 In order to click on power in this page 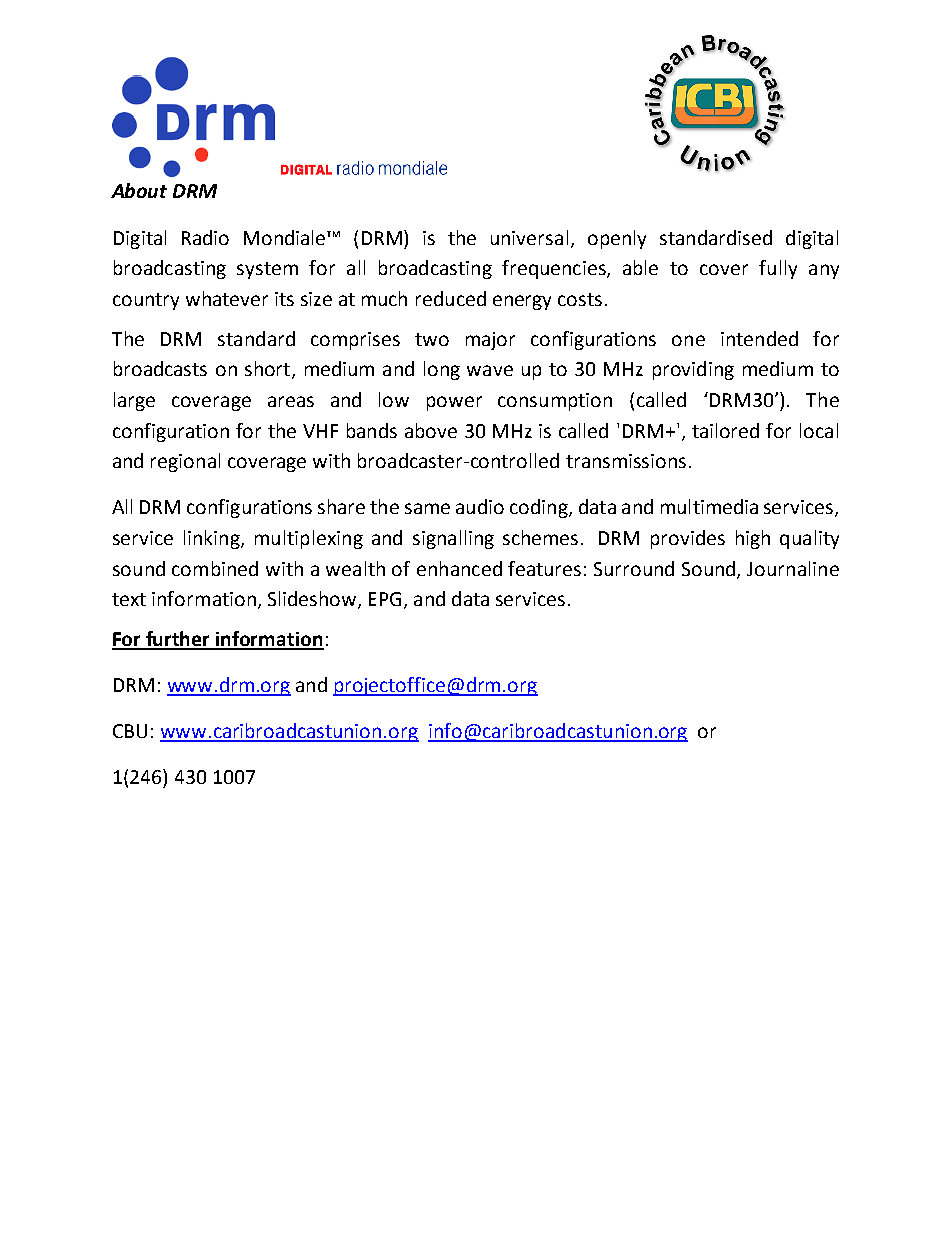, I will do `click(454, 403)`.
